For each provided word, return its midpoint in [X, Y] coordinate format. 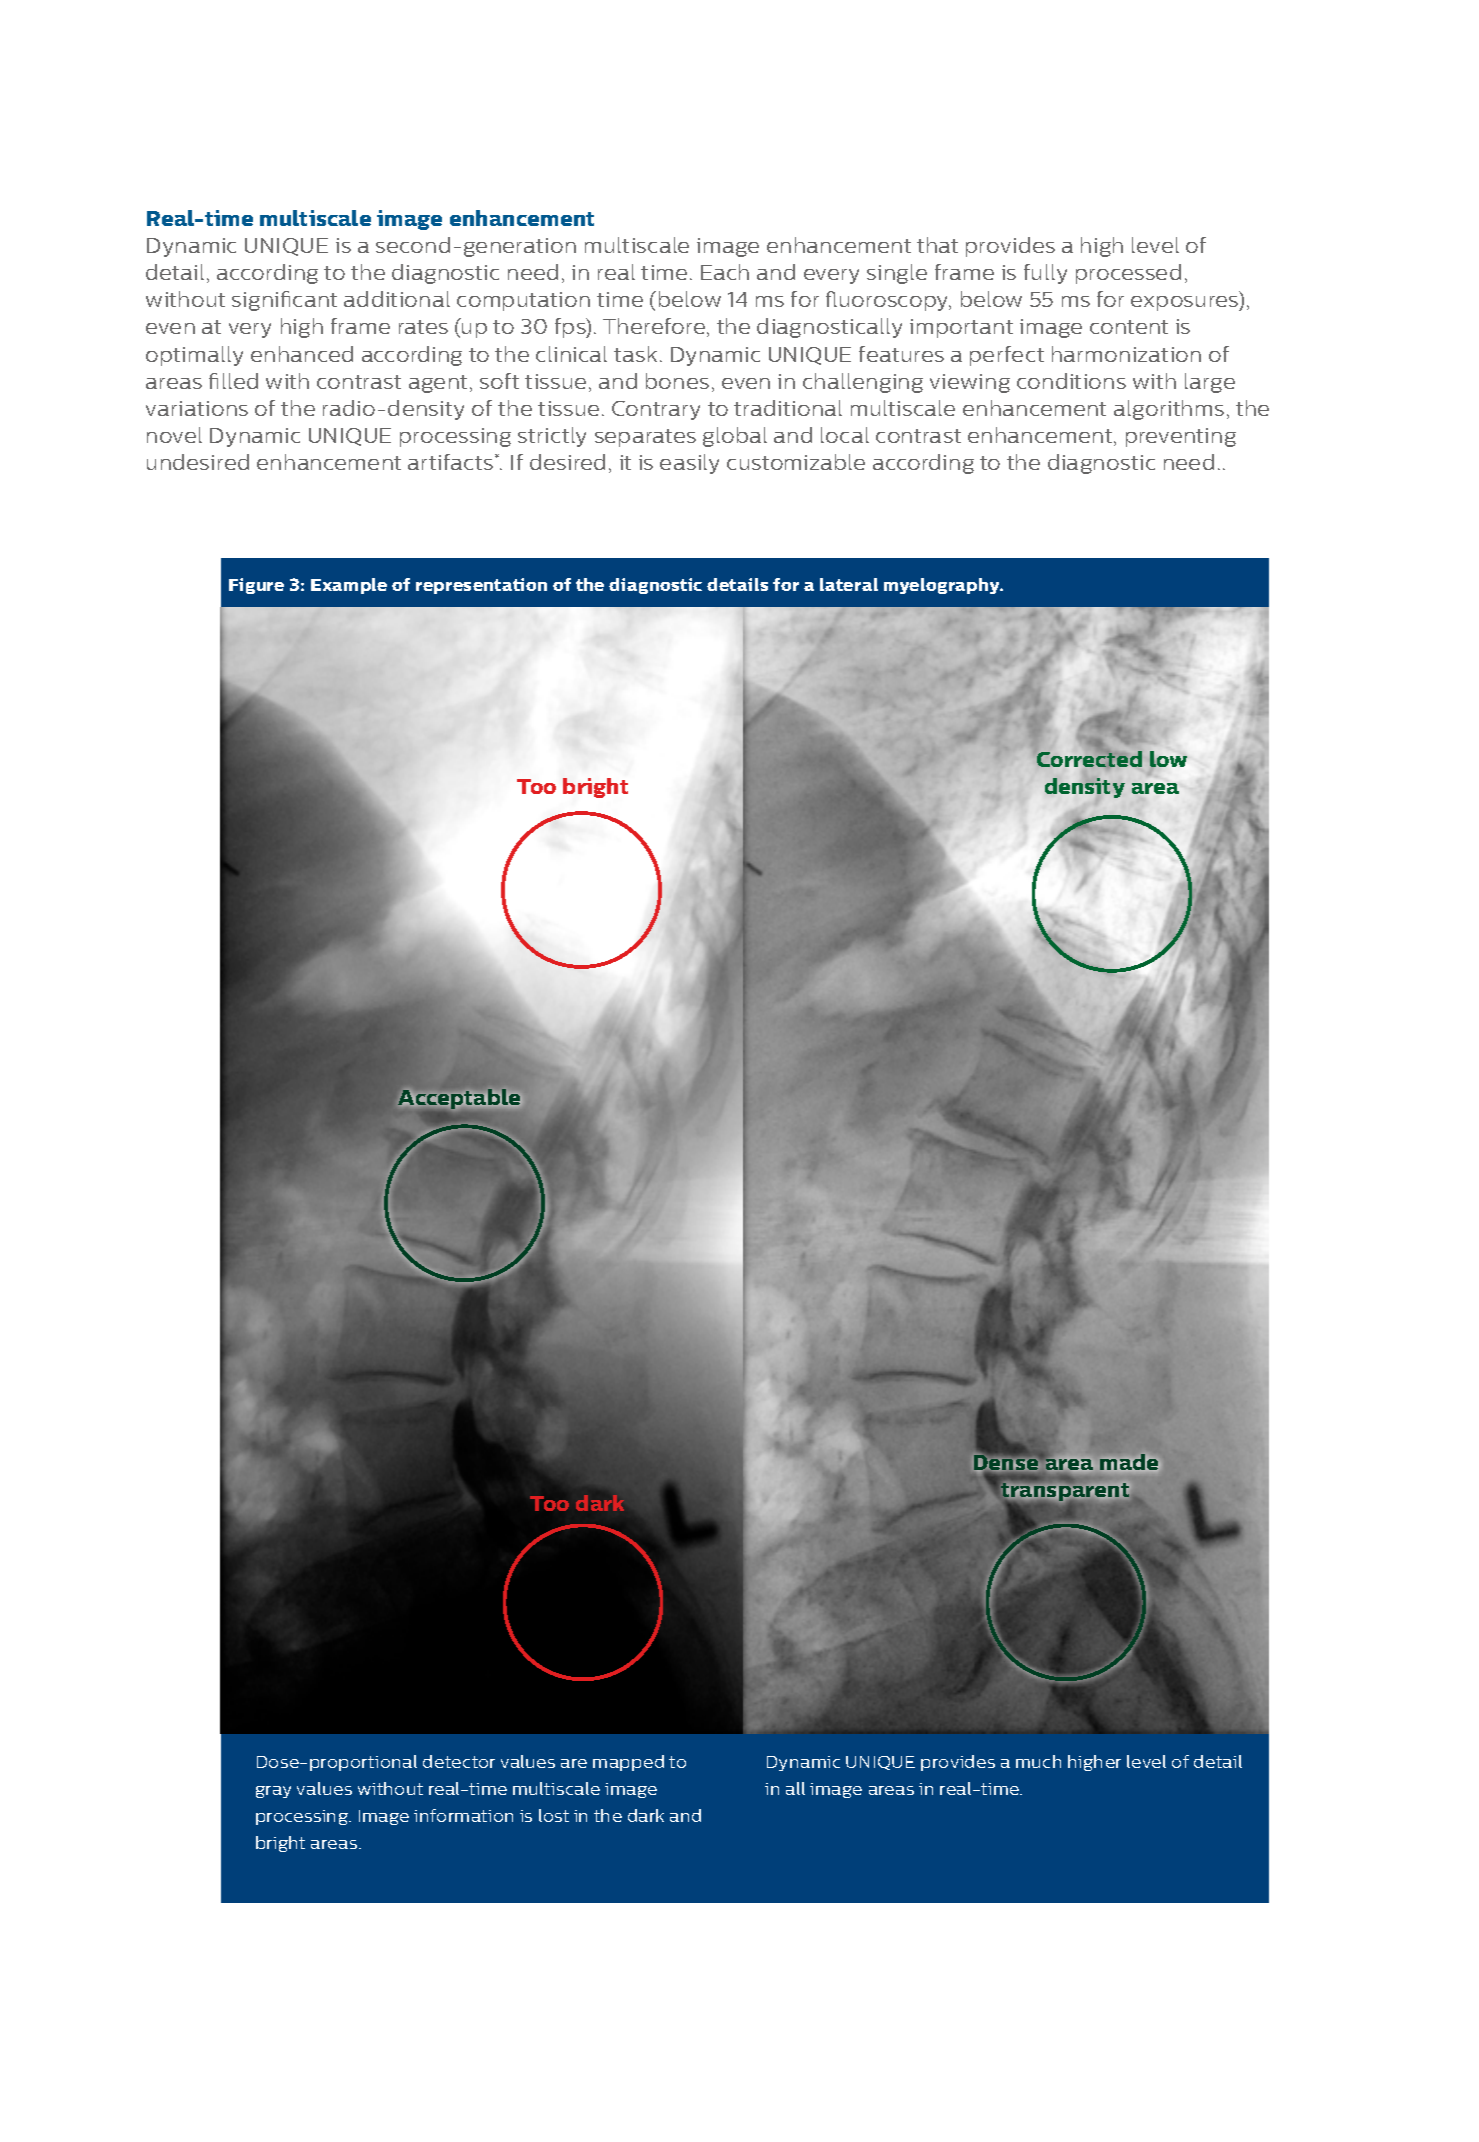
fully [1045, 274]
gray [273, 1792]
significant [284, 301]
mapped [628, 1763]
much [1038, 1761]
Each [725, 272]
